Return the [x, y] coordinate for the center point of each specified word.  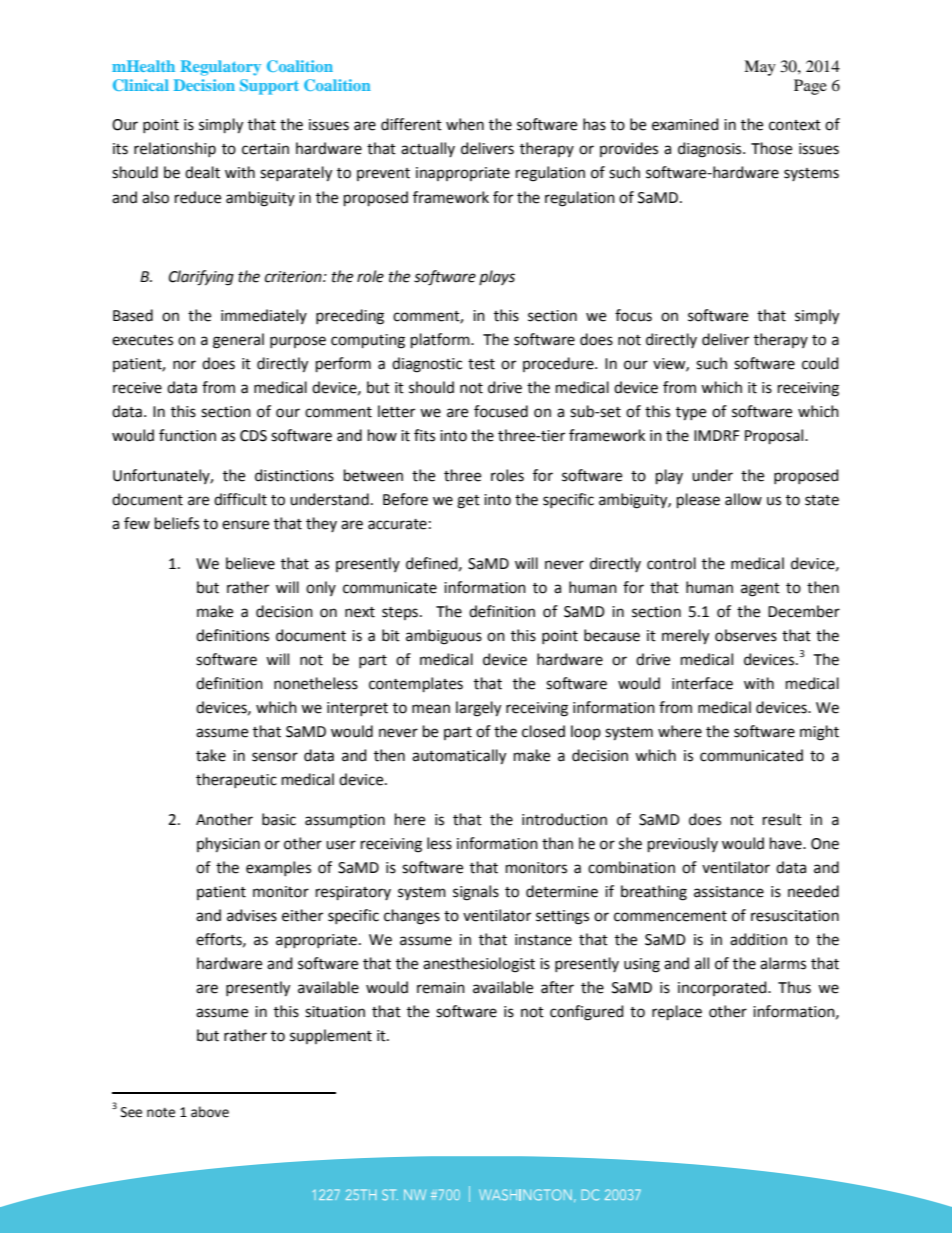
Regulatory [221, 68]
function [187, 435]
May [760, 68]
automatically [459, 757]
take [211, 755]
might [819, 733]
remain [441, 988]
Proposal [775, 436]
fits [424, 435]
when [465, 124]
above [210, 1112]
